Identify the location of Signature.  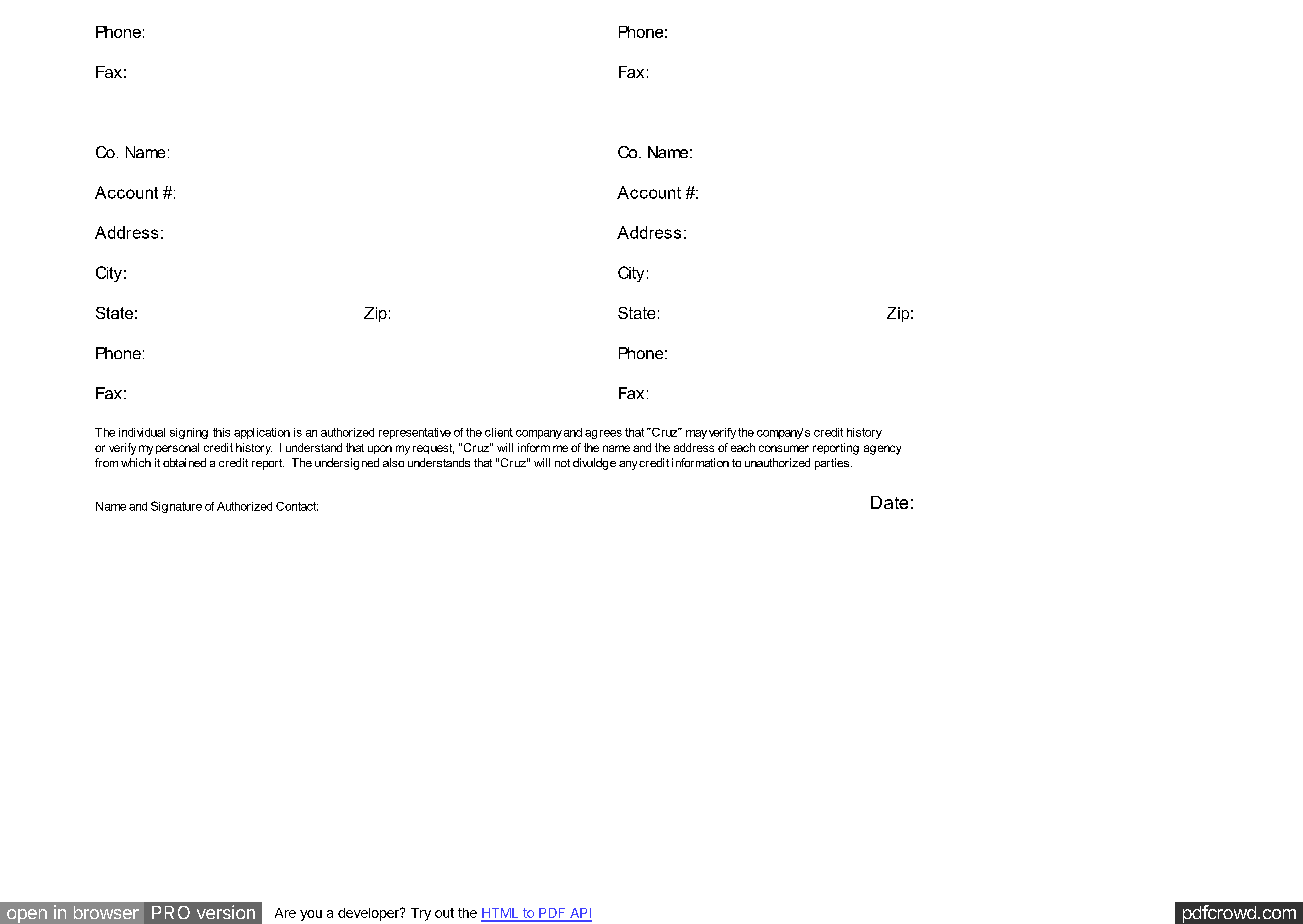
(176, 507).
